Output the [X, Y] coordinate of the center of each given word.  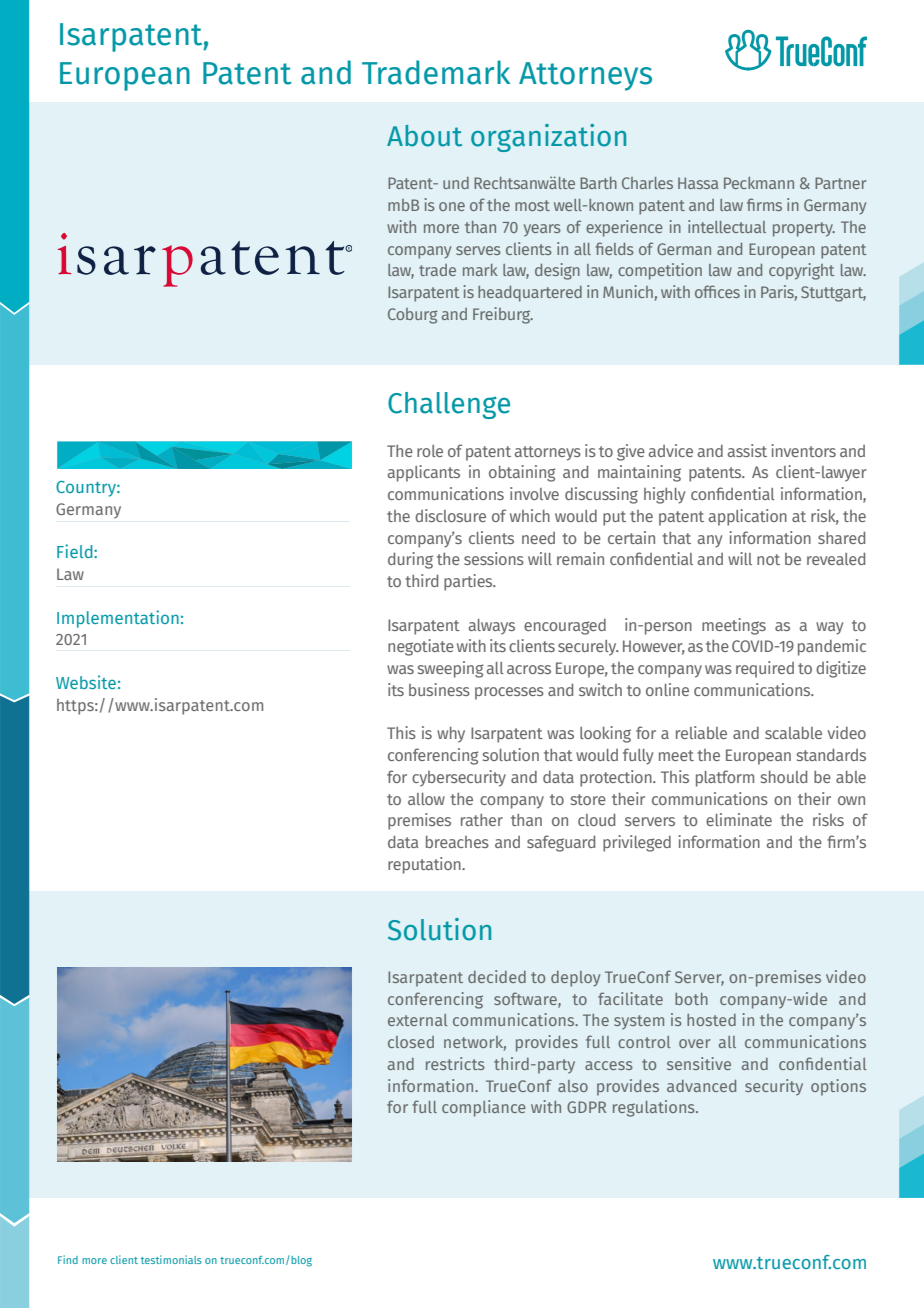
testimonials [171, 1259]
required [765, 669]
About [424, 136]
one [452, 206]
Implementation [118, 619]
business [439, 689]
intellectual [727, 226]
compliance [484, 1108]
